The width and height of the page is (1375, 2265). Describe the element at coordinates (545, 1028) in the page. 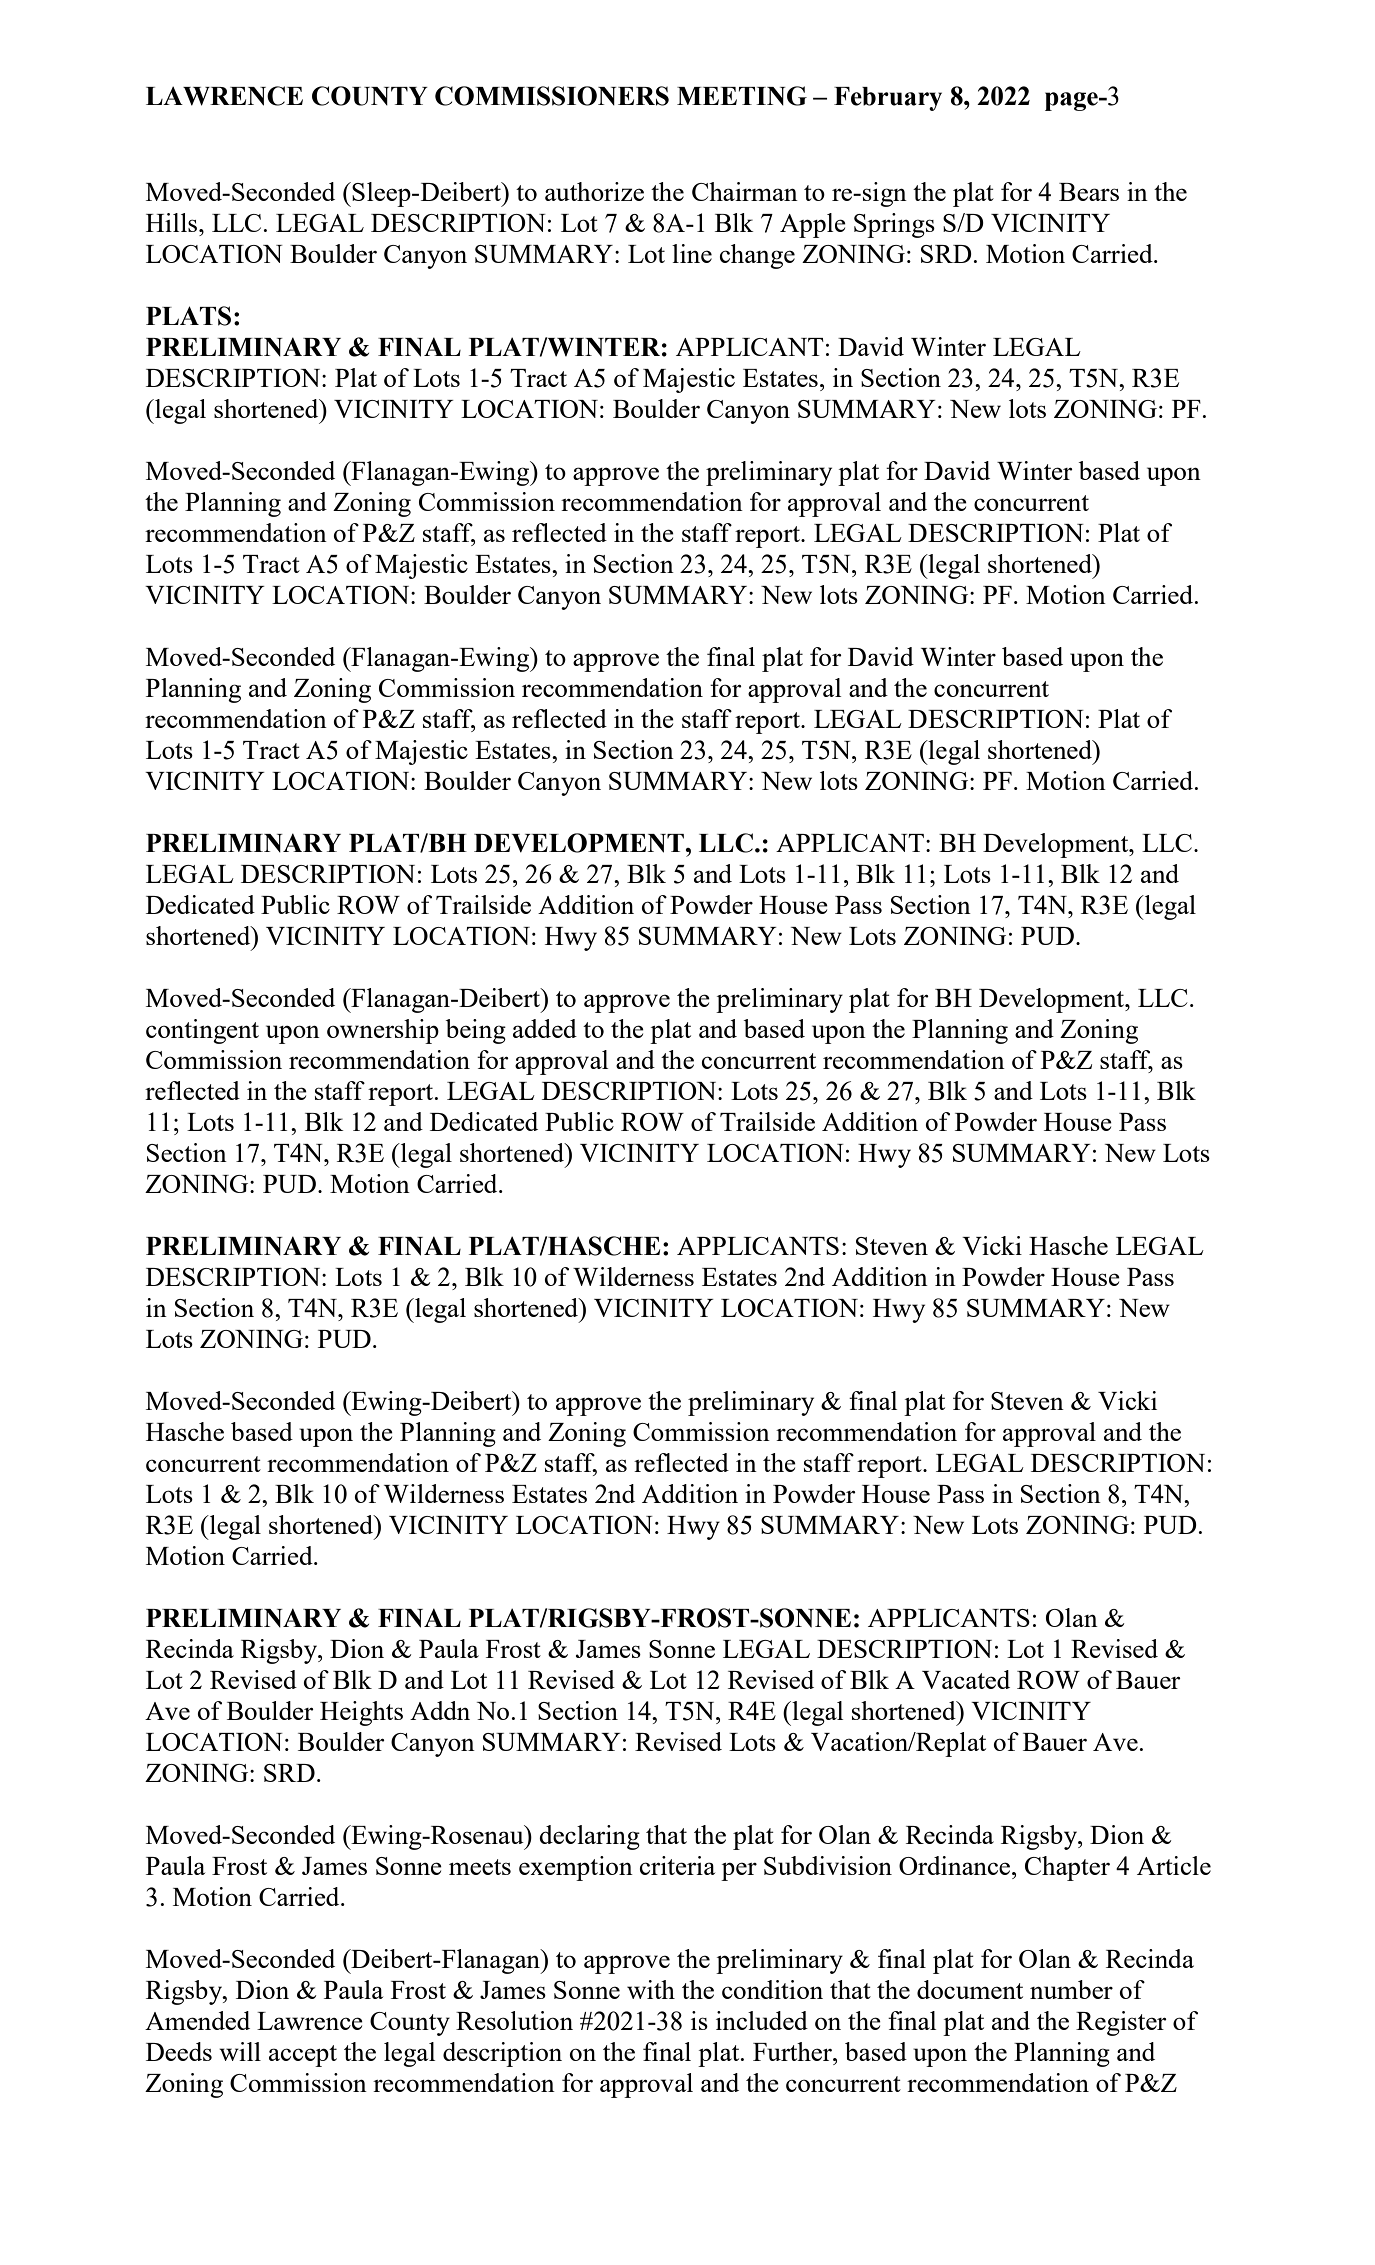

I see `added` at that location.
